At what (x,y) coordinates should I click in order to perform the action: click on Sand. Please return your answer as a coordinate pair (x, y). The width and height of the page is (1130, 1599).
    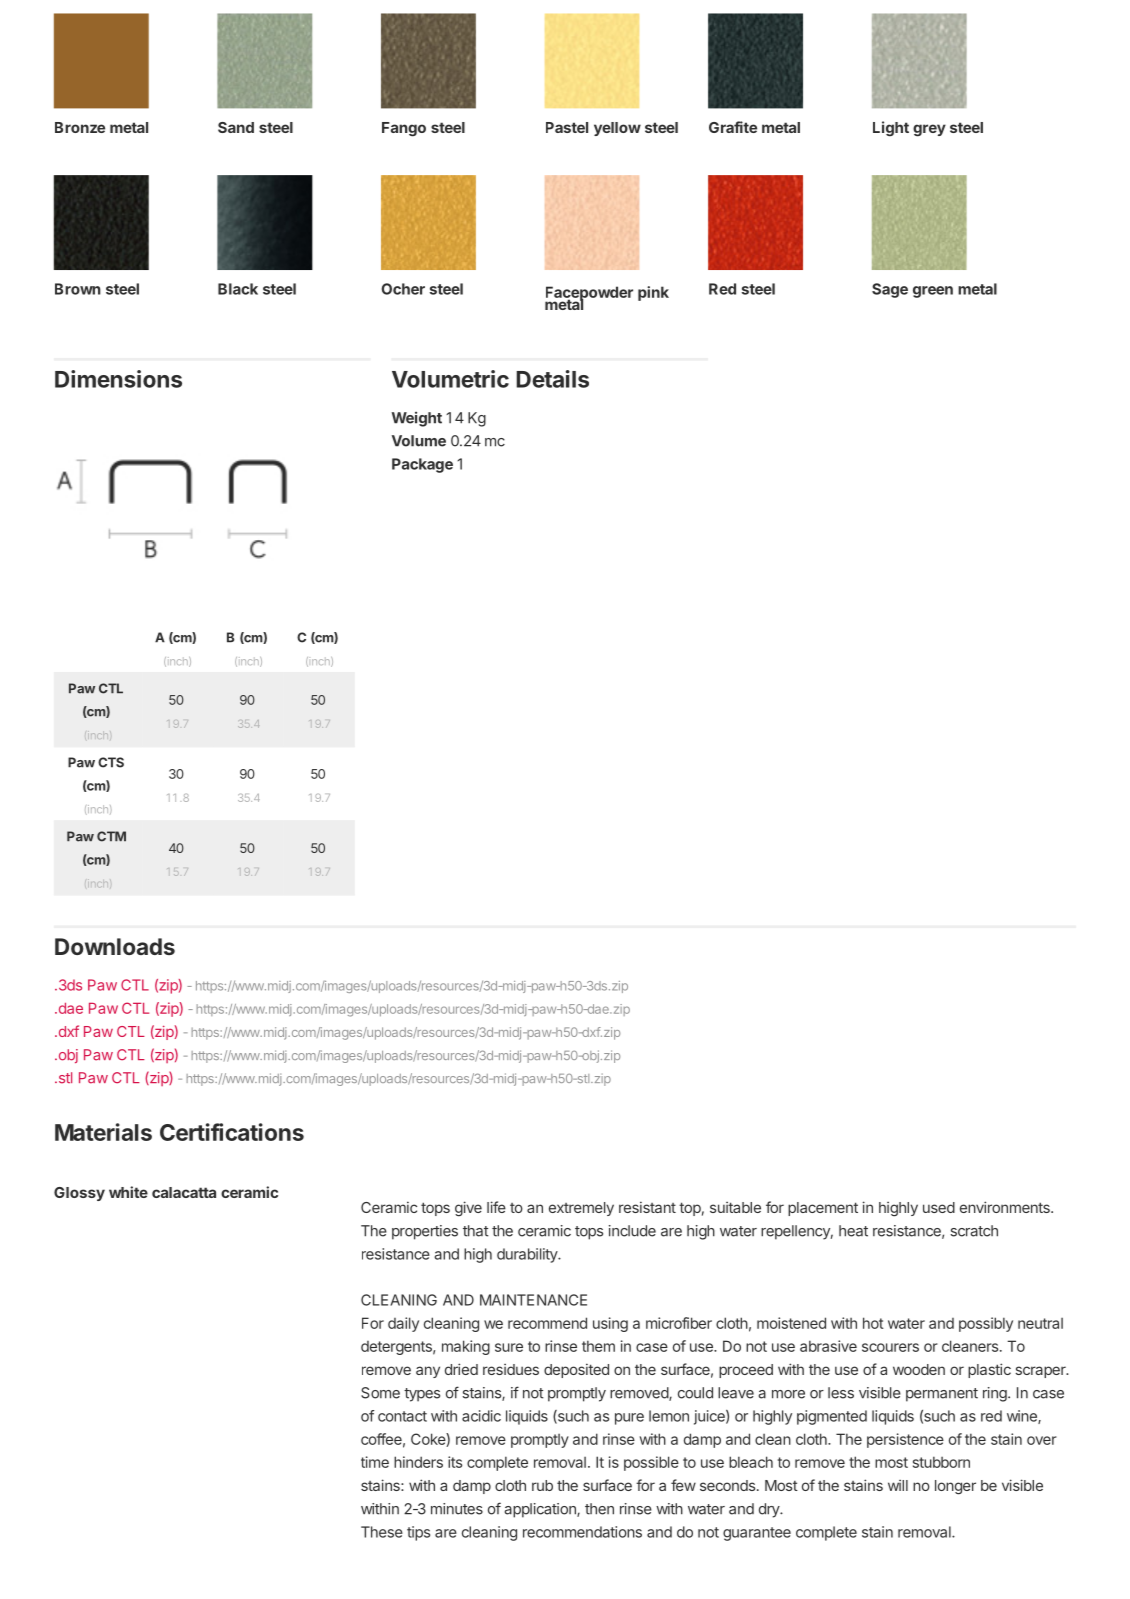
    Looking at the image, I should click on (236, 127).
